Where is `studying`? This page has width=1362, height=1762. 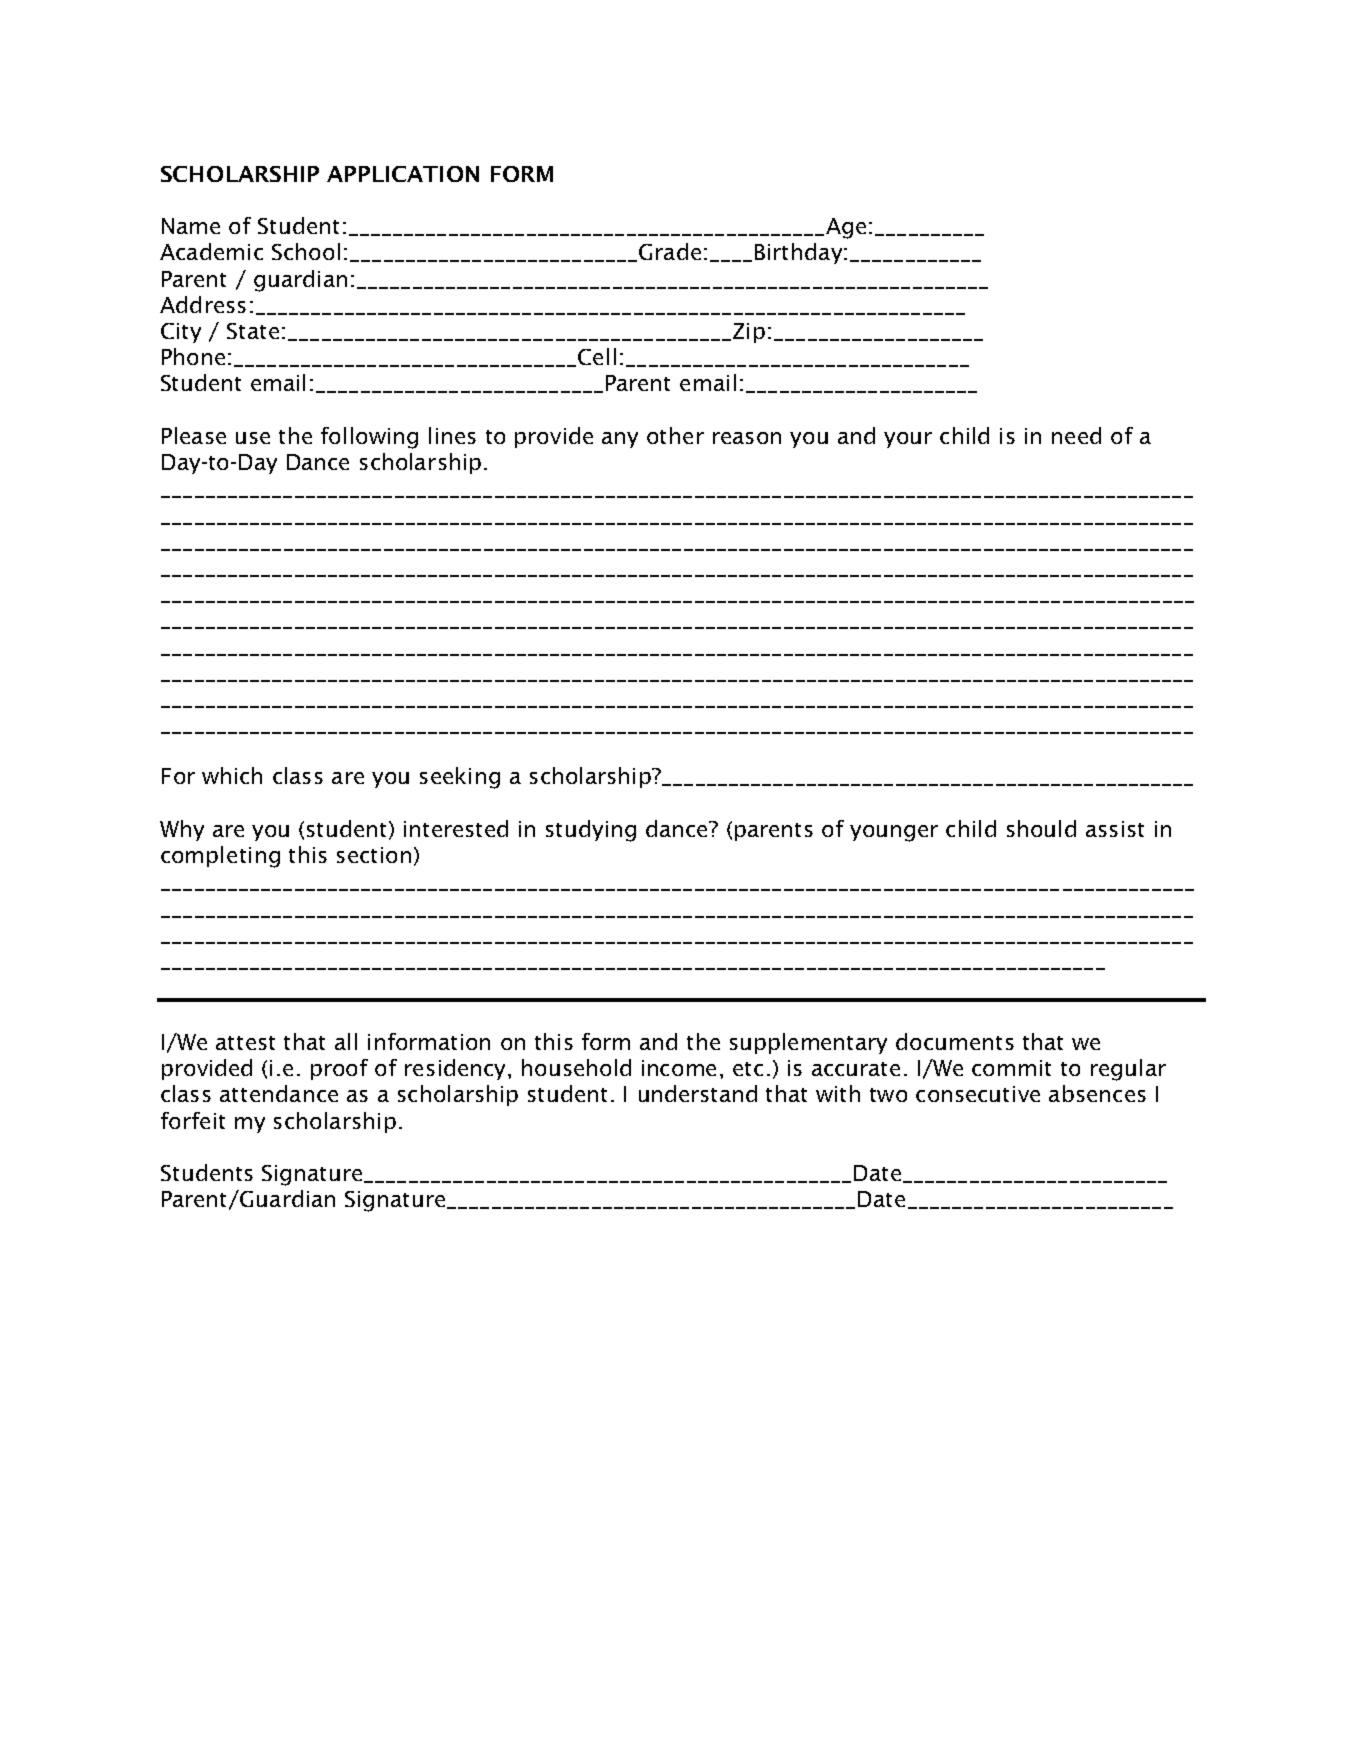 studying is located at coordinates (591, 831).
